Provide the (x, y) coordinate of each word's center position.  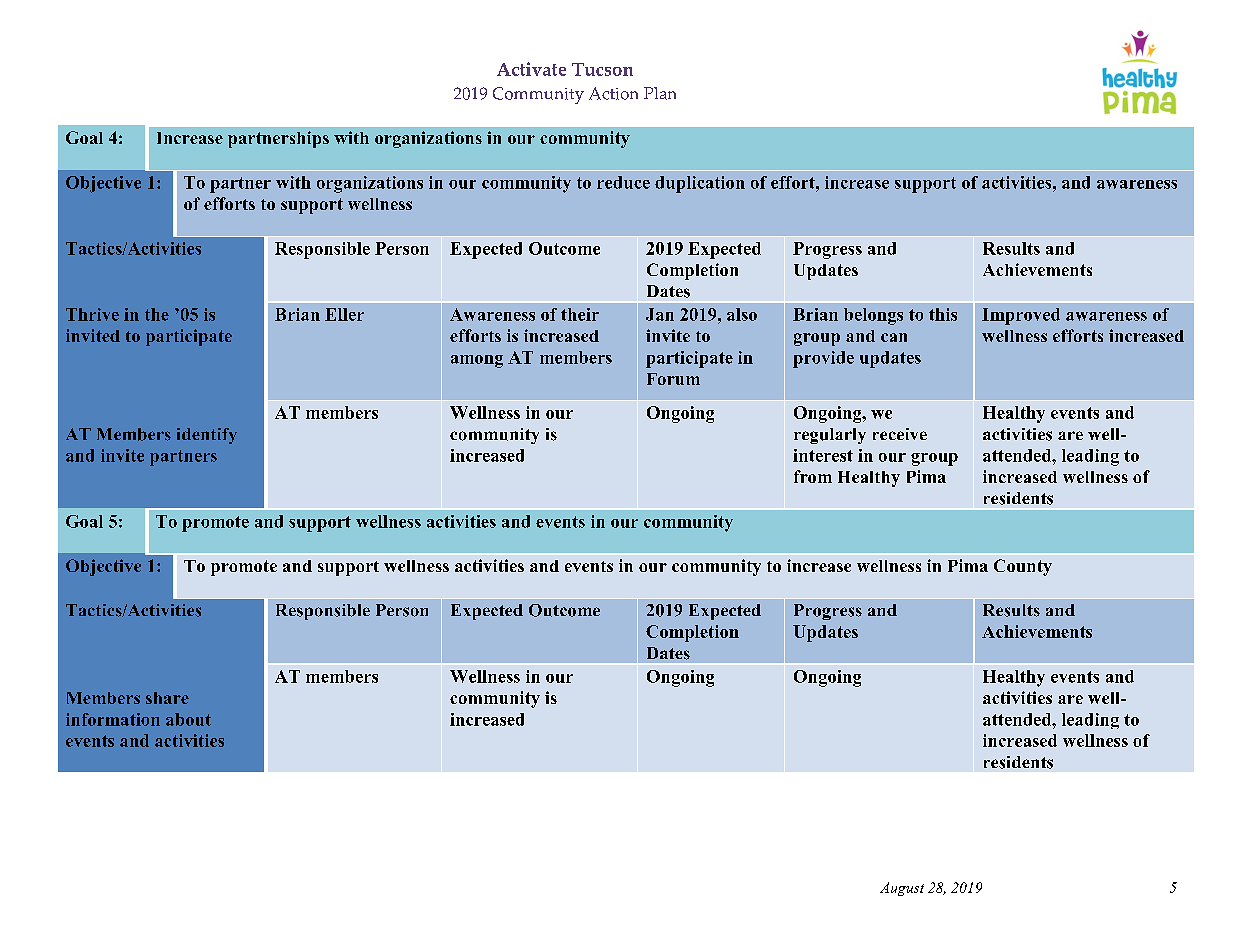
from (813, 476)
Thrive (92, 314)
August (902, 889)
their (580, 314)
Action (613, 93)
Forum (673, 379)
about (188, 719)
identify (207, 436)
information (113, 719)
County (1023, 567)
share (167, 698)
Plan (660, 93)
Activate (531, 69)
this (943, 314)
